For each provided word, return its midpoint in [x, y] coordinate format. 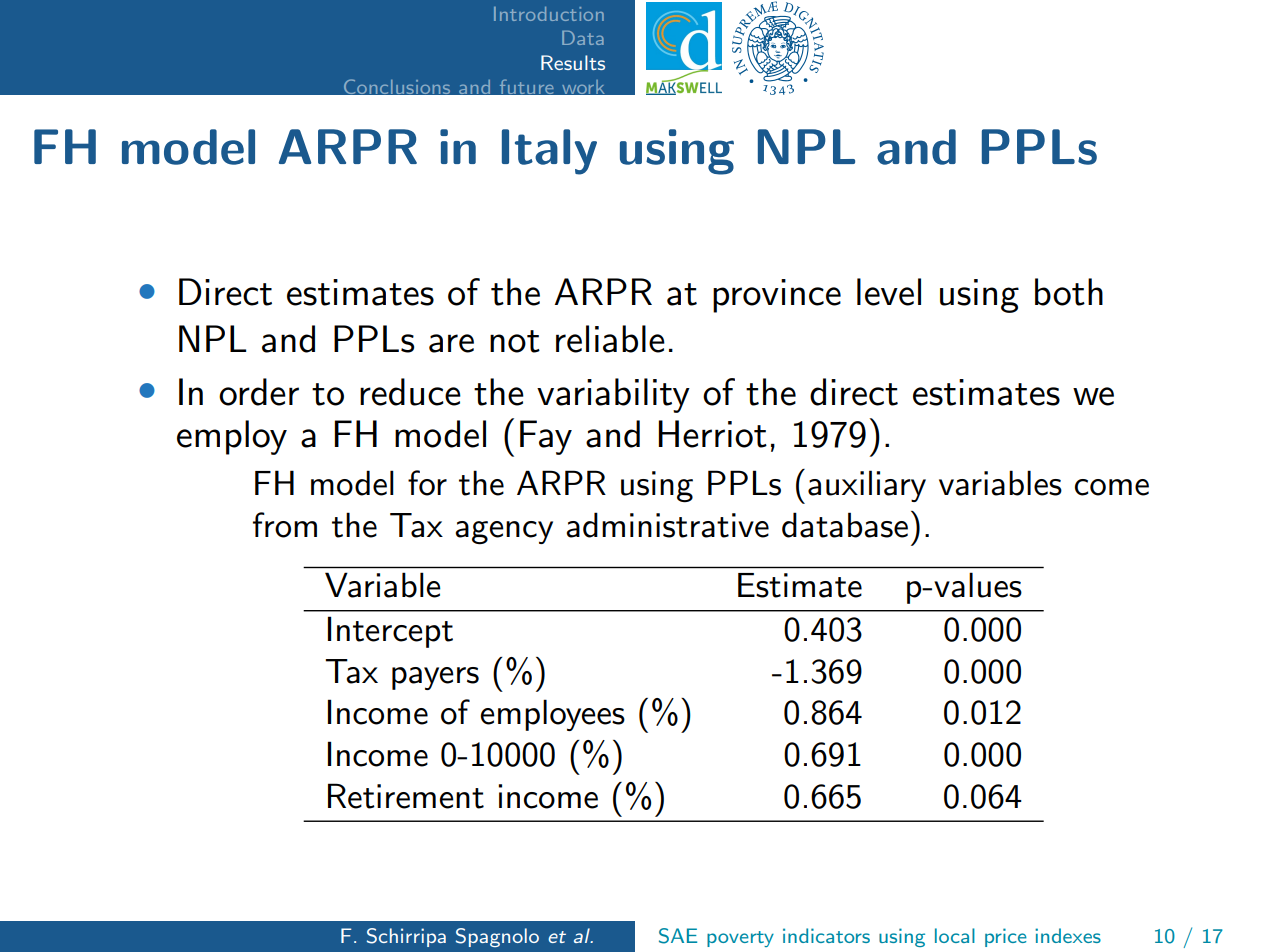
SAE [678, 936]
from [285, 525]
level [889, 292]
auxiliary [867, 486]
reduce [410, 392]
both [1069, 292]
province [777, 296]
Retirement [406, 796]
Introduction [549, 14]
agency [504, 533]
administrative [667, 525]
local [955, 935]
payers [435, 678]
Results [573, 62]
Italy [549, 152]
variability [613, 395]
